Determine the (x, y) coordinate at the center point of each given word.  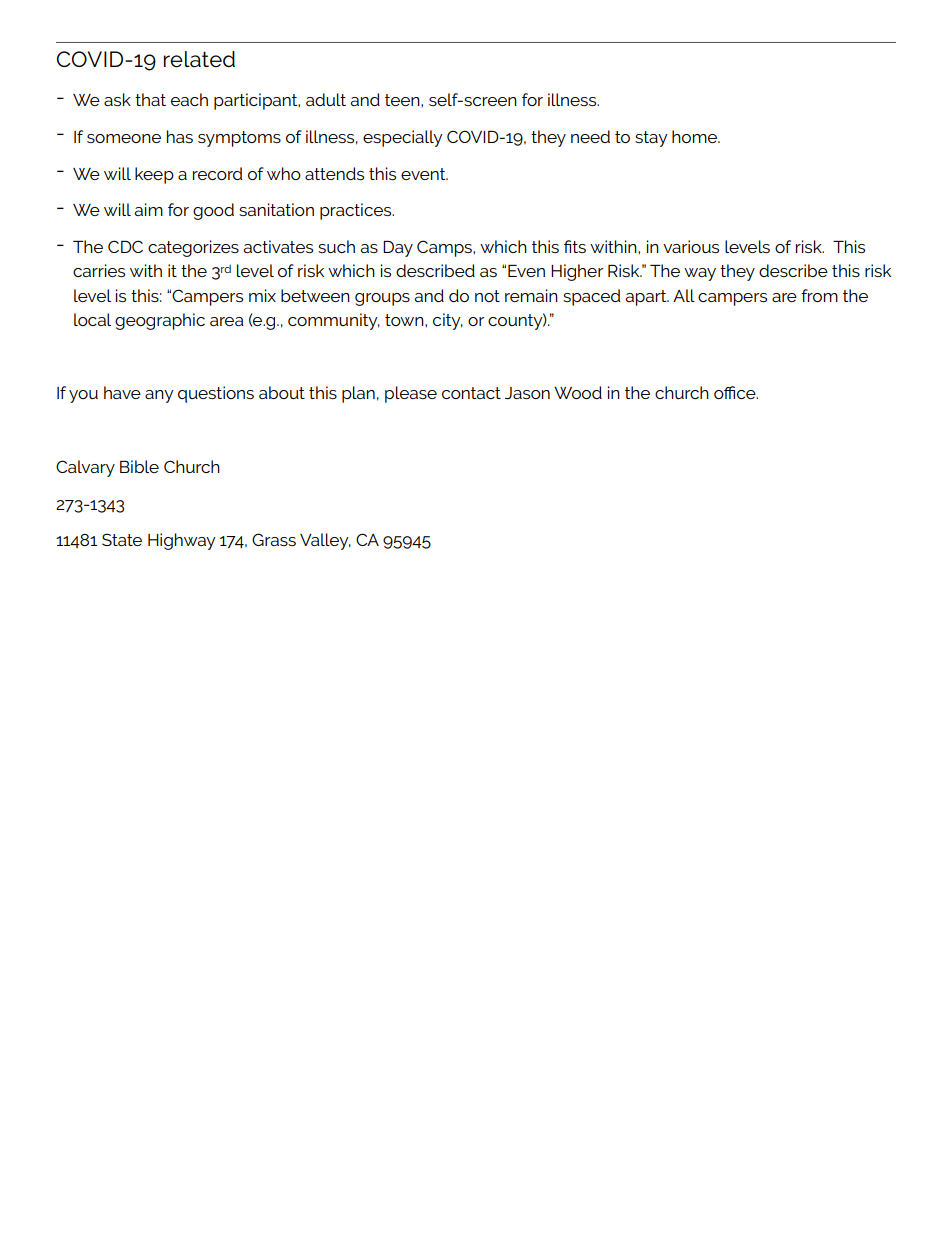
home (695, 136)
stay (651, 139)
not (487, 296)
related (199, 59)
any (159, 396)
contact (471, 393)
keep (154, 175)
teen (403, 100)
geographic (160, 321)
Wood (578, 392)
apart (647, 298)
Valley (325, 541)
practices (357, 211)
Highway (181, 541)
